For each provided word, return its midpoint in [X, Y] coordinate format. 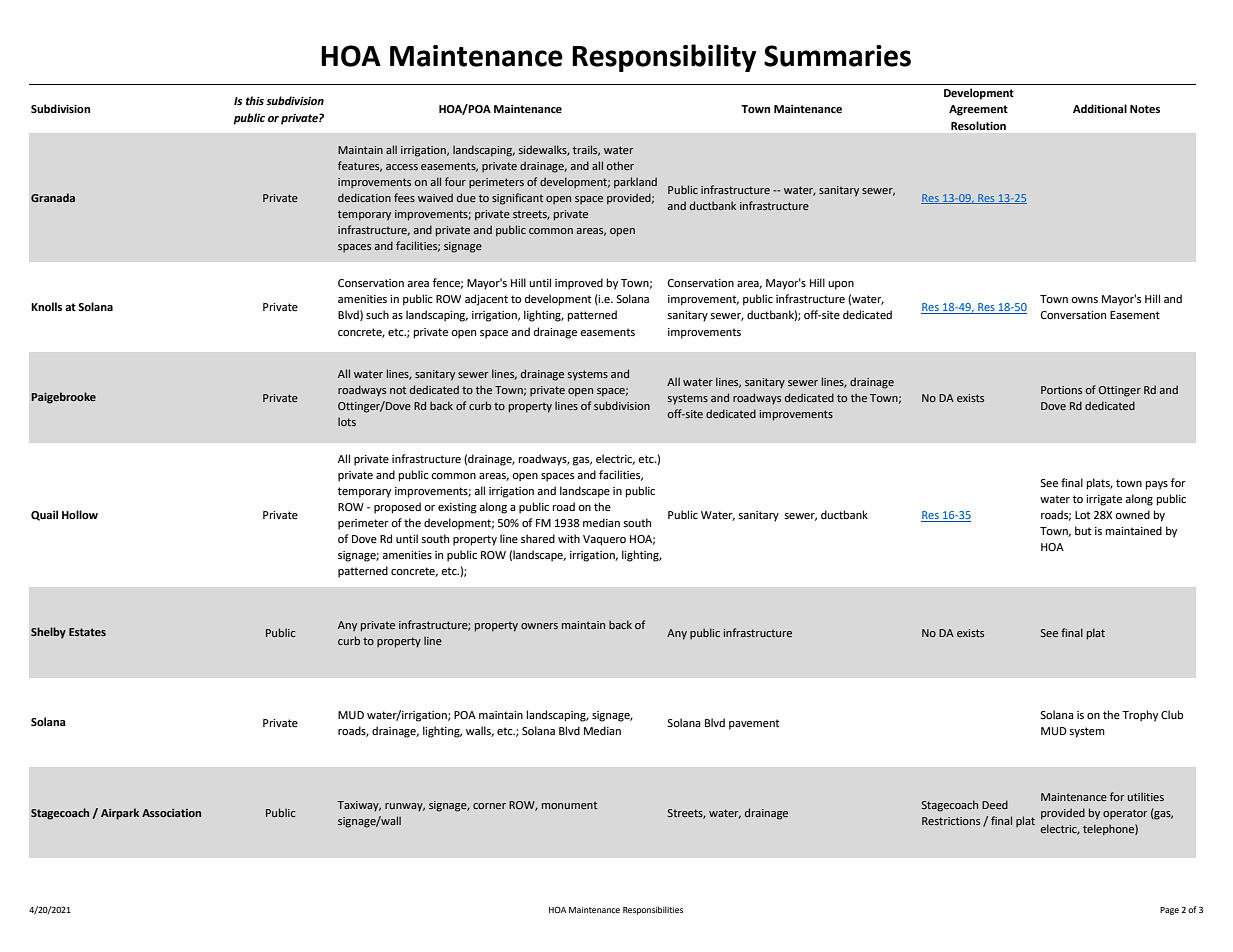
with [569, 538]
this [255, 101]
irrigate [1104, 500]
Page [1169, 911]
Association [171, 813]
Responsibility [664, 58]
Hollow [80, 515]
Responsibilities [653, 910]
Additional [1100, 109]
